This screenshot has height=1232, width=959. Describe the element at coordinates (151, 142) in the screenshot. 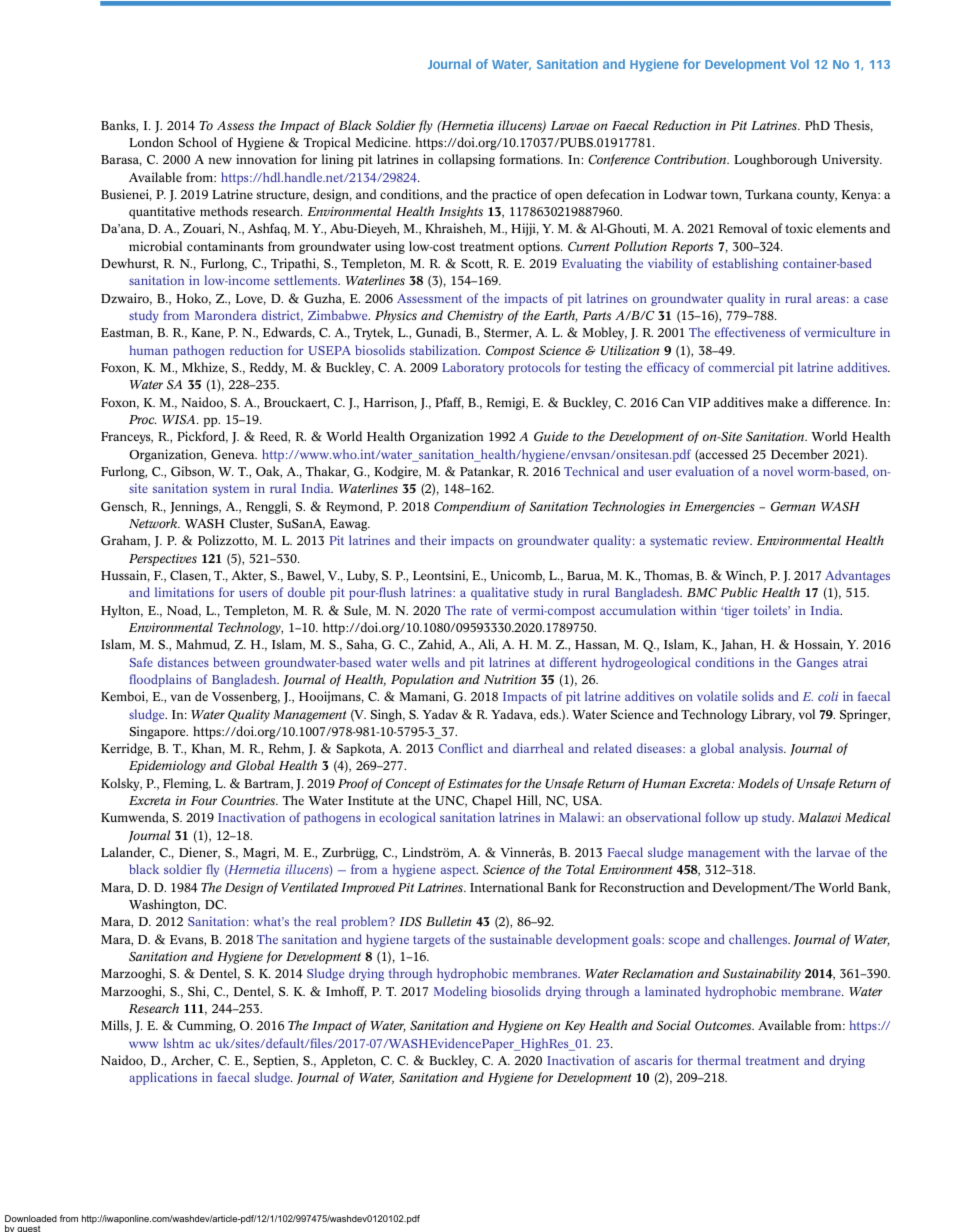

I see `London` at that location.
